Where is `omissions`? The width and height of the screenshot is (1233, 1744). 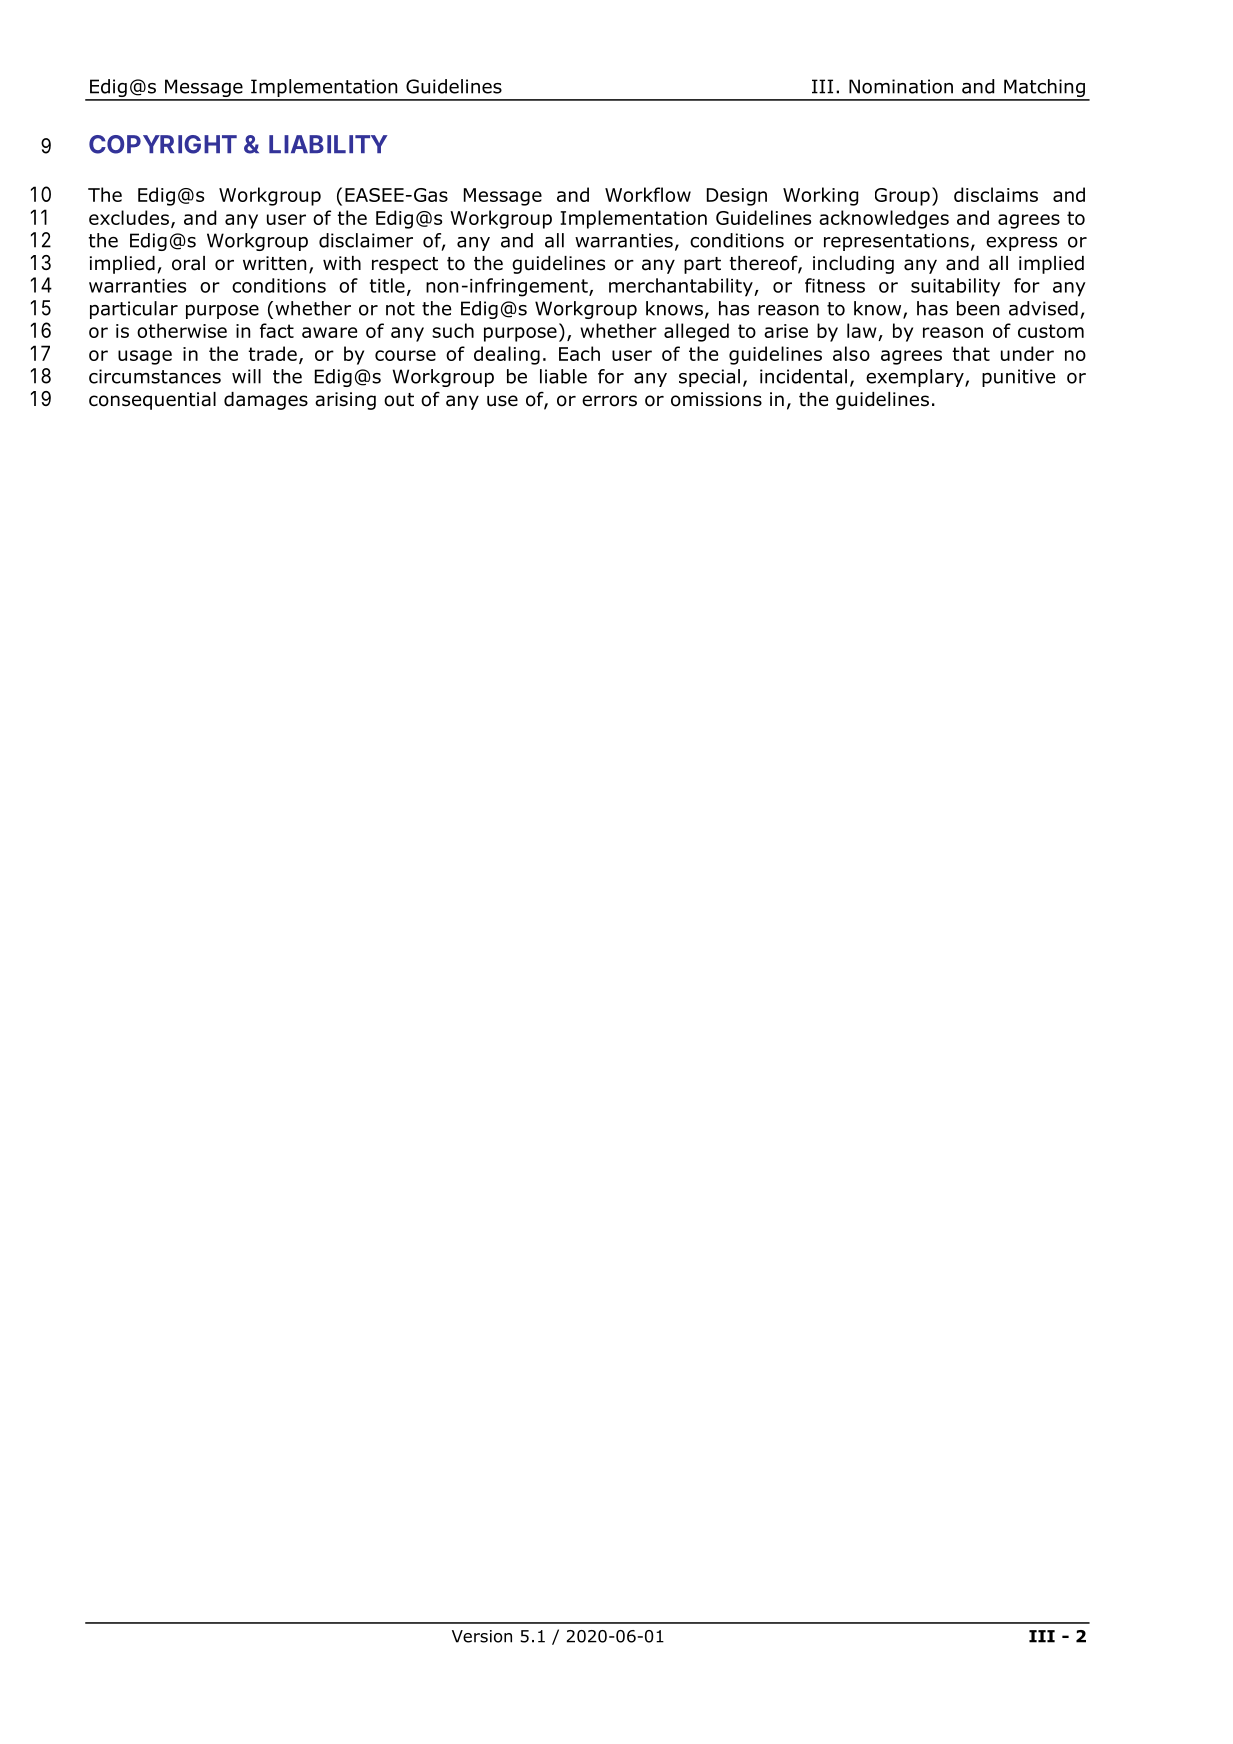 omissions is located at coordinates (716, 399).
